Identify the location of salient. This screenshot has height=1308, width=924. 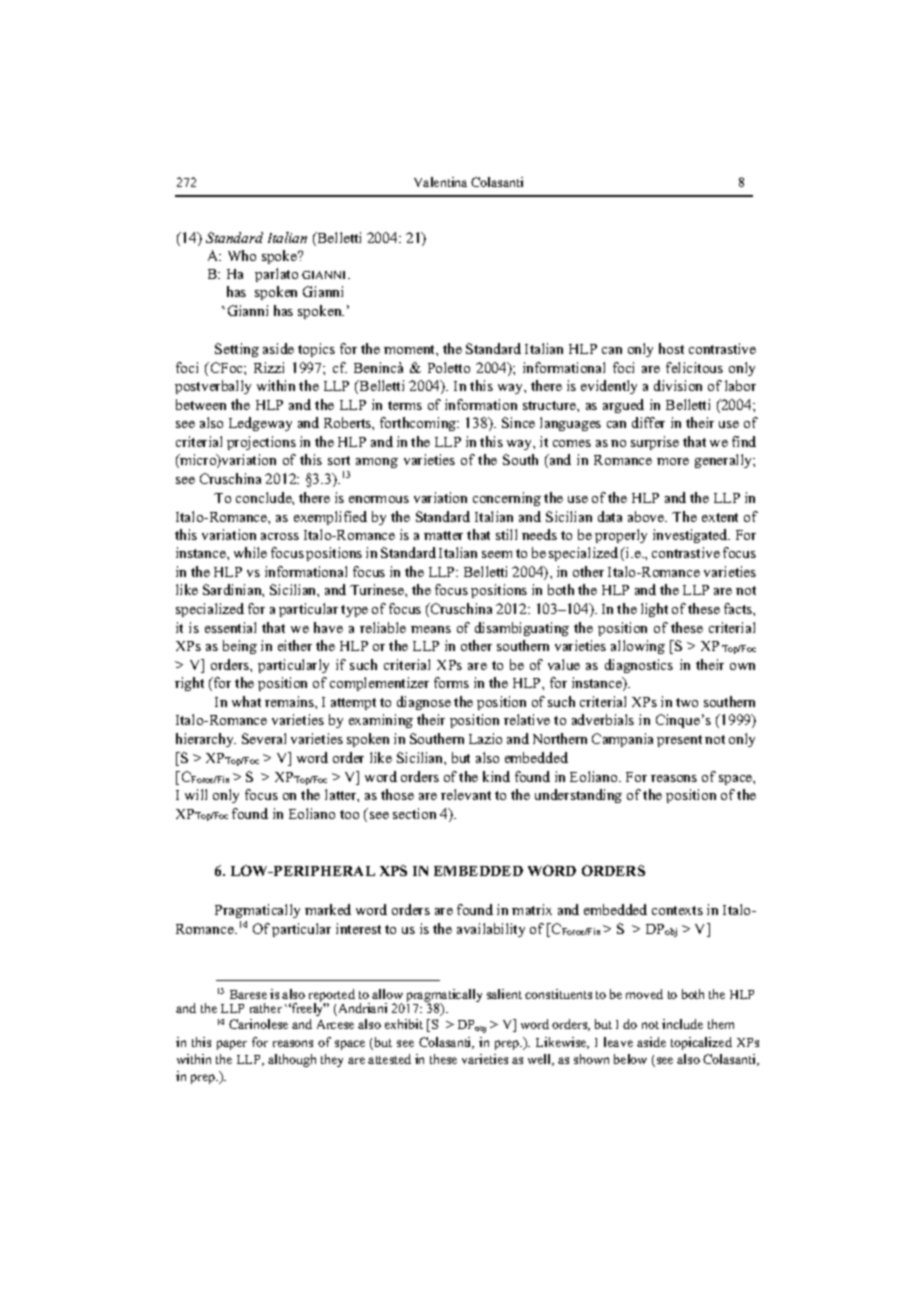
(504, 994).
